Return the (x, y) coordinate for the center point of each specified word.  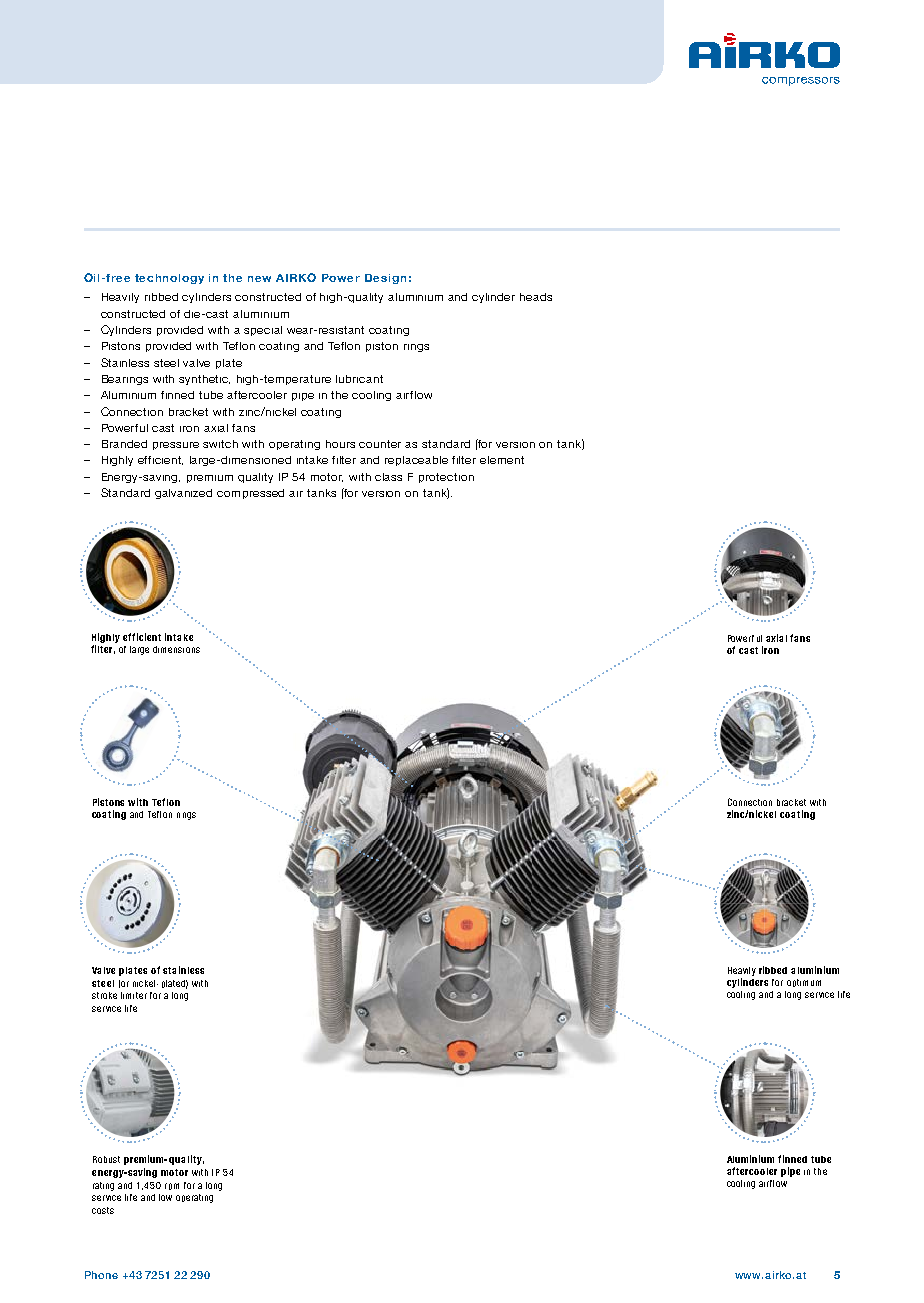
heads (536, 297)
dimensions (176, 649)
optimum (804, 983)
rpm (172, 1186)
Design (385, 279)
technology (169, 279)
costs (103, 1210)
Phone (101, 1275)
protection (446, 478)
